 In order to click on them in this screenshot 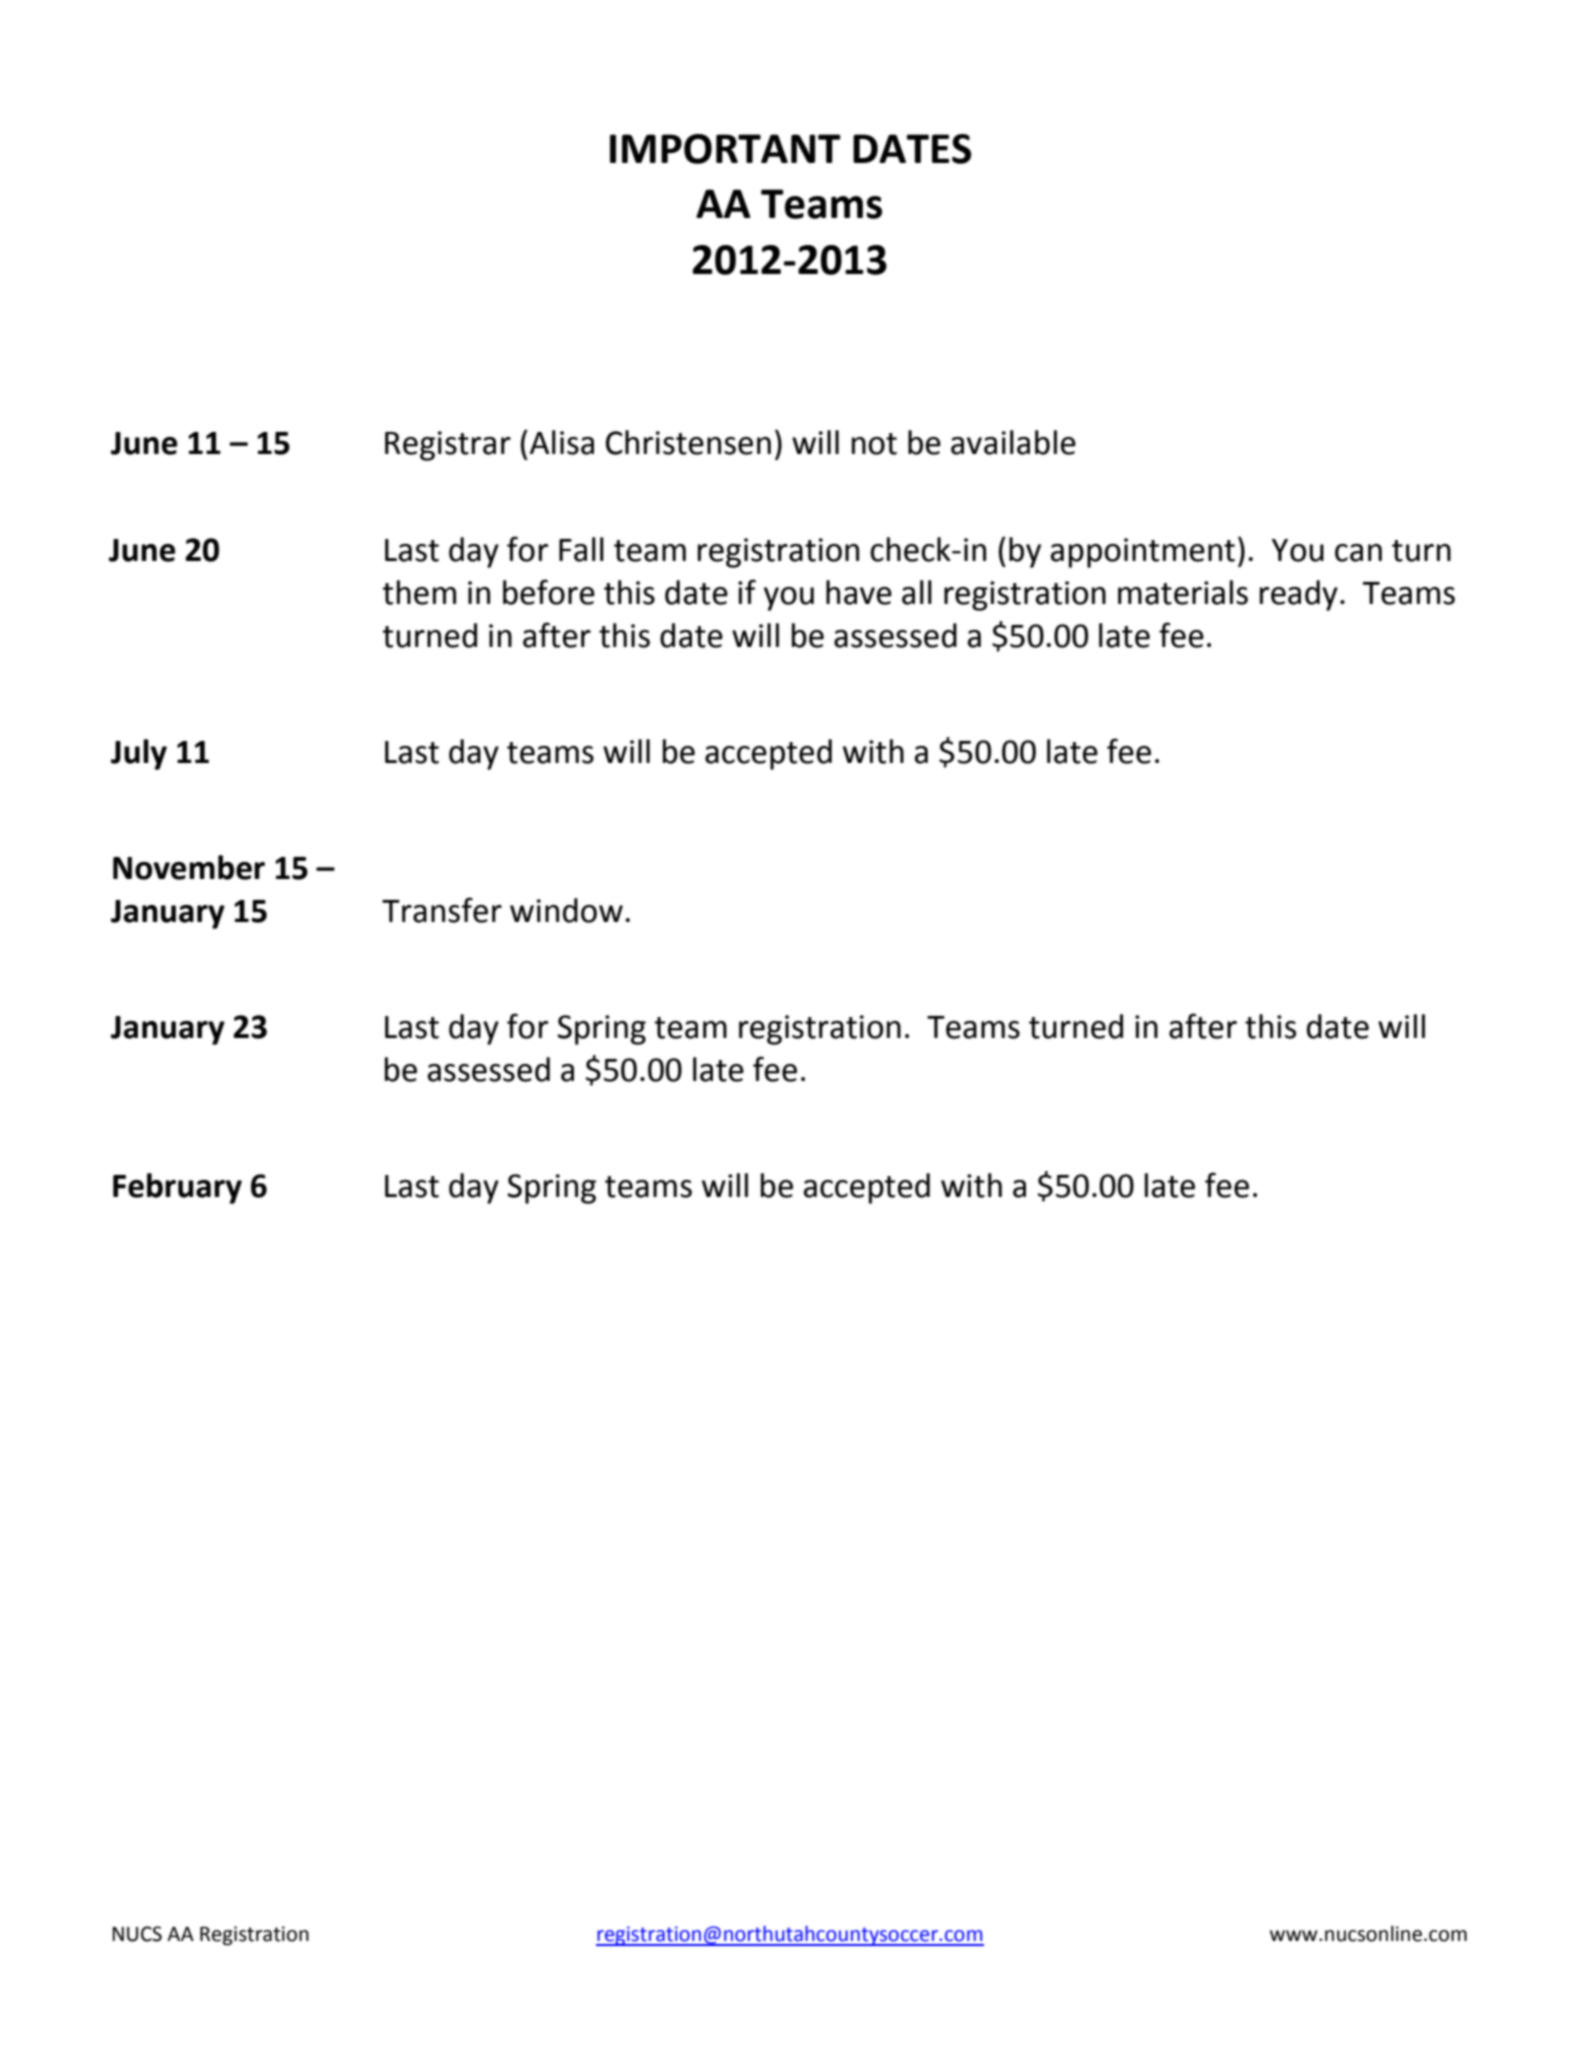, I will do `click(419, 592)`.
